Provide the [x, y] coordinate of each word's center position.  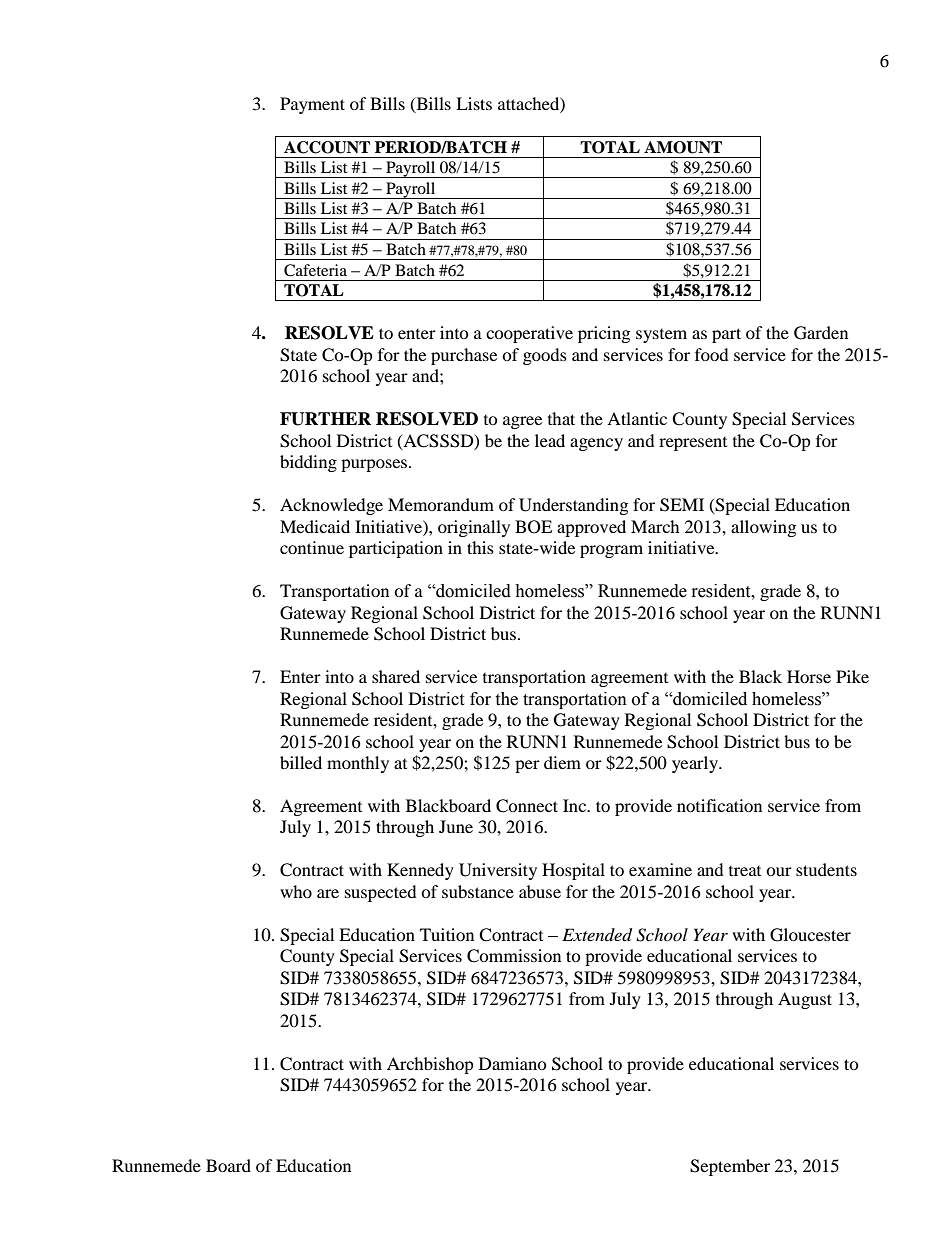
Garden [821, 333]
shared [396, 676]
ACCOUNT [327, 147]
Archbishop [430, 1065]
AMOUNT [683, 147]
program [611, 551]
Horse [809, 676]
